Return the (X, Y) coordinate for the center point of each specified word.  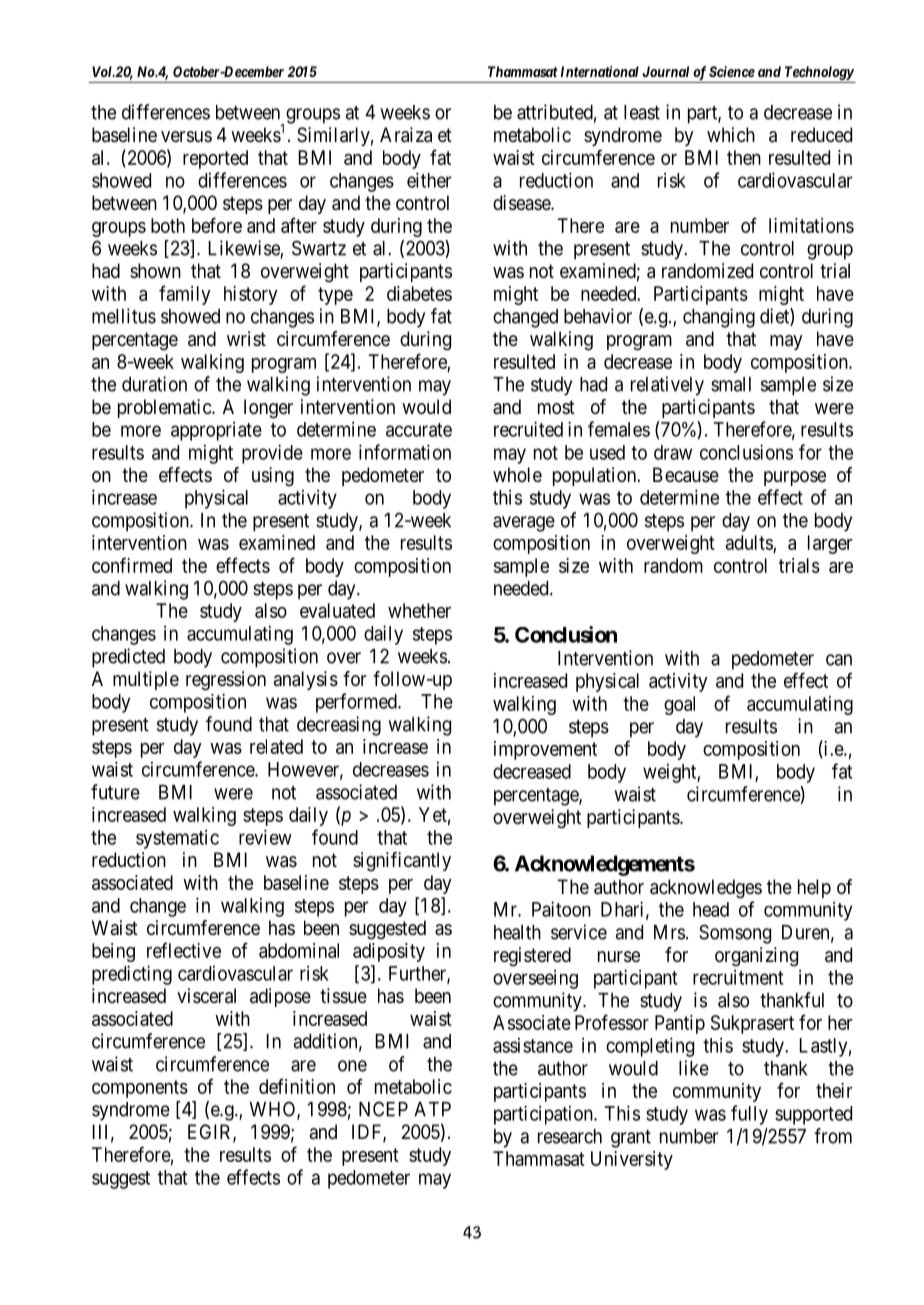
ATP (432, 1109)
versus (186, 137)
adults (750, 544)
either (429, 180)
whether (419, 610)
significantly (402, 862)
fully (749, 1115)
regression (226, 681)
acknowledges (706, 889)
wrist (246, 338)
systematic (177, 839)
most (556, 407)
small (731, 384)
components (140, 1089)
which (731, 134)
